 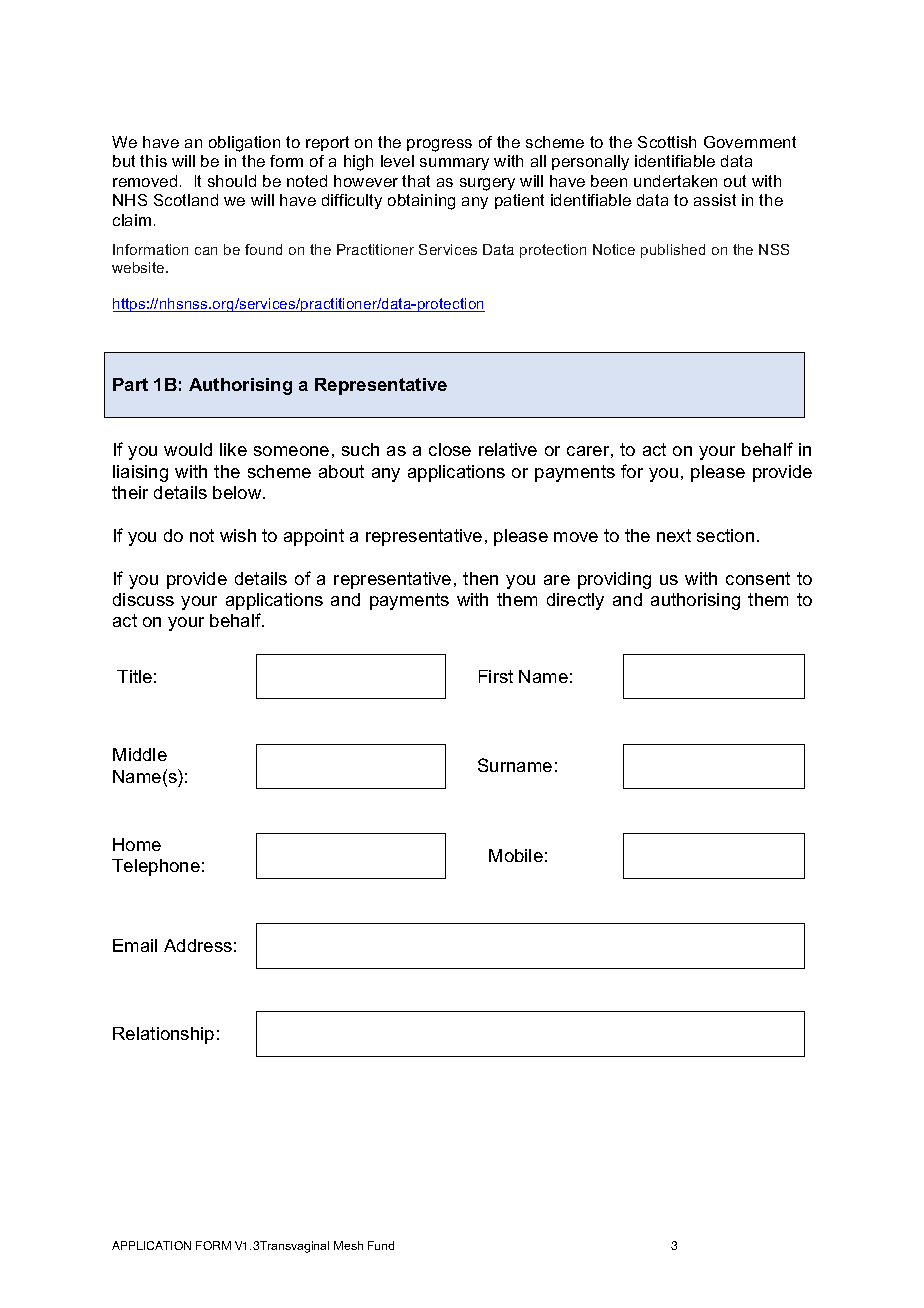 What do you see at coordinates (496, 676) in the document?
I see `First` at bounding box center [496, 676].
